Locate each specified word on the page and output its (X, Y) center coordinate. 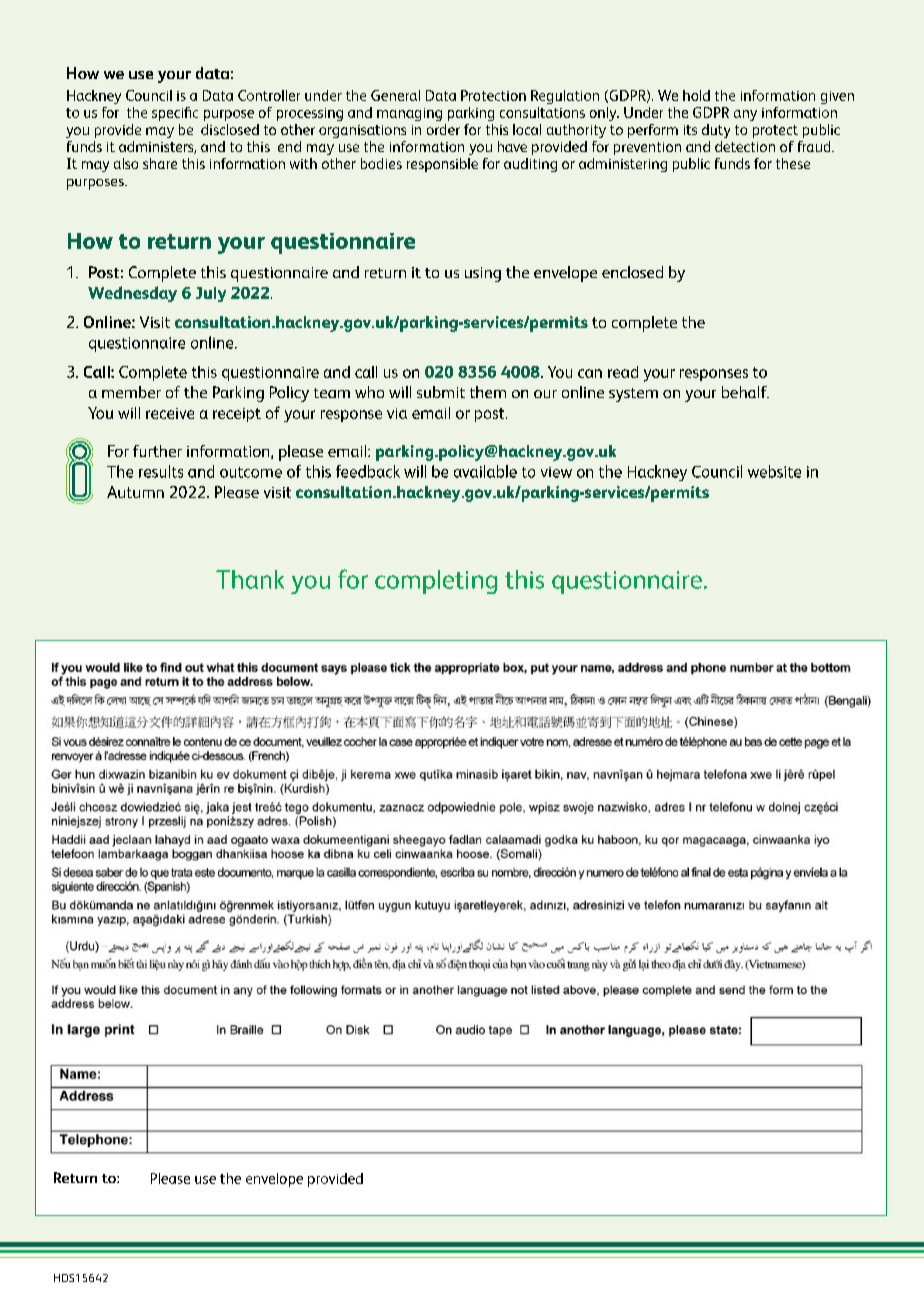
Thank (250, 579)
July (211, 294)
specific (175, 114)
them (488, 392)
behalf (745, 392)
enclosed (632, 272)
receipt (237, 415)
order (443, 129)
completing (436, 582)
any (745, 115)
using (483, 274)
